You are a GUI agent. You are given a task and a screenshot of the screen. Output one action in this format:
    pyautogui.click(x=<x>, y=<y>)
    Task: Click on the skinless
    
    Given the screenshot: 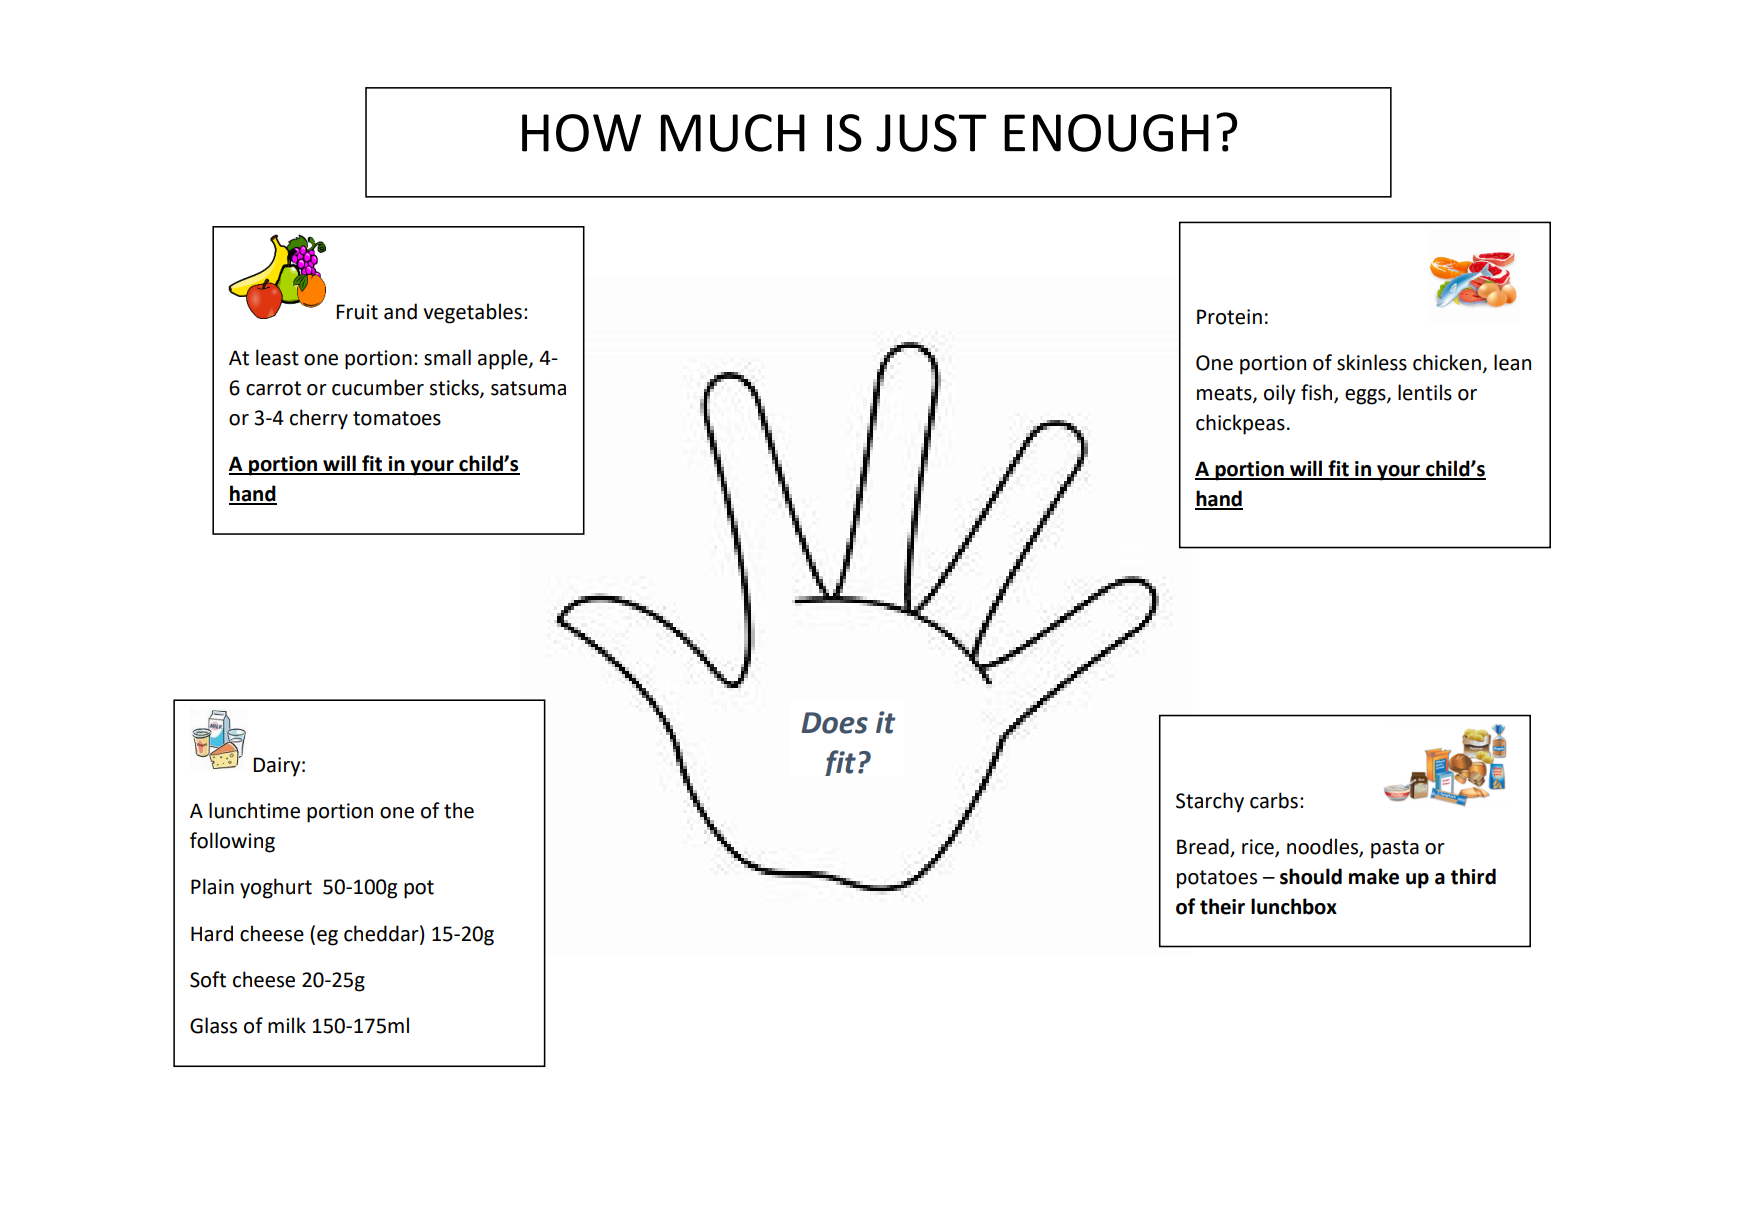 What is the action you would take?
    pyautogui.click(x=1372, y=362)
